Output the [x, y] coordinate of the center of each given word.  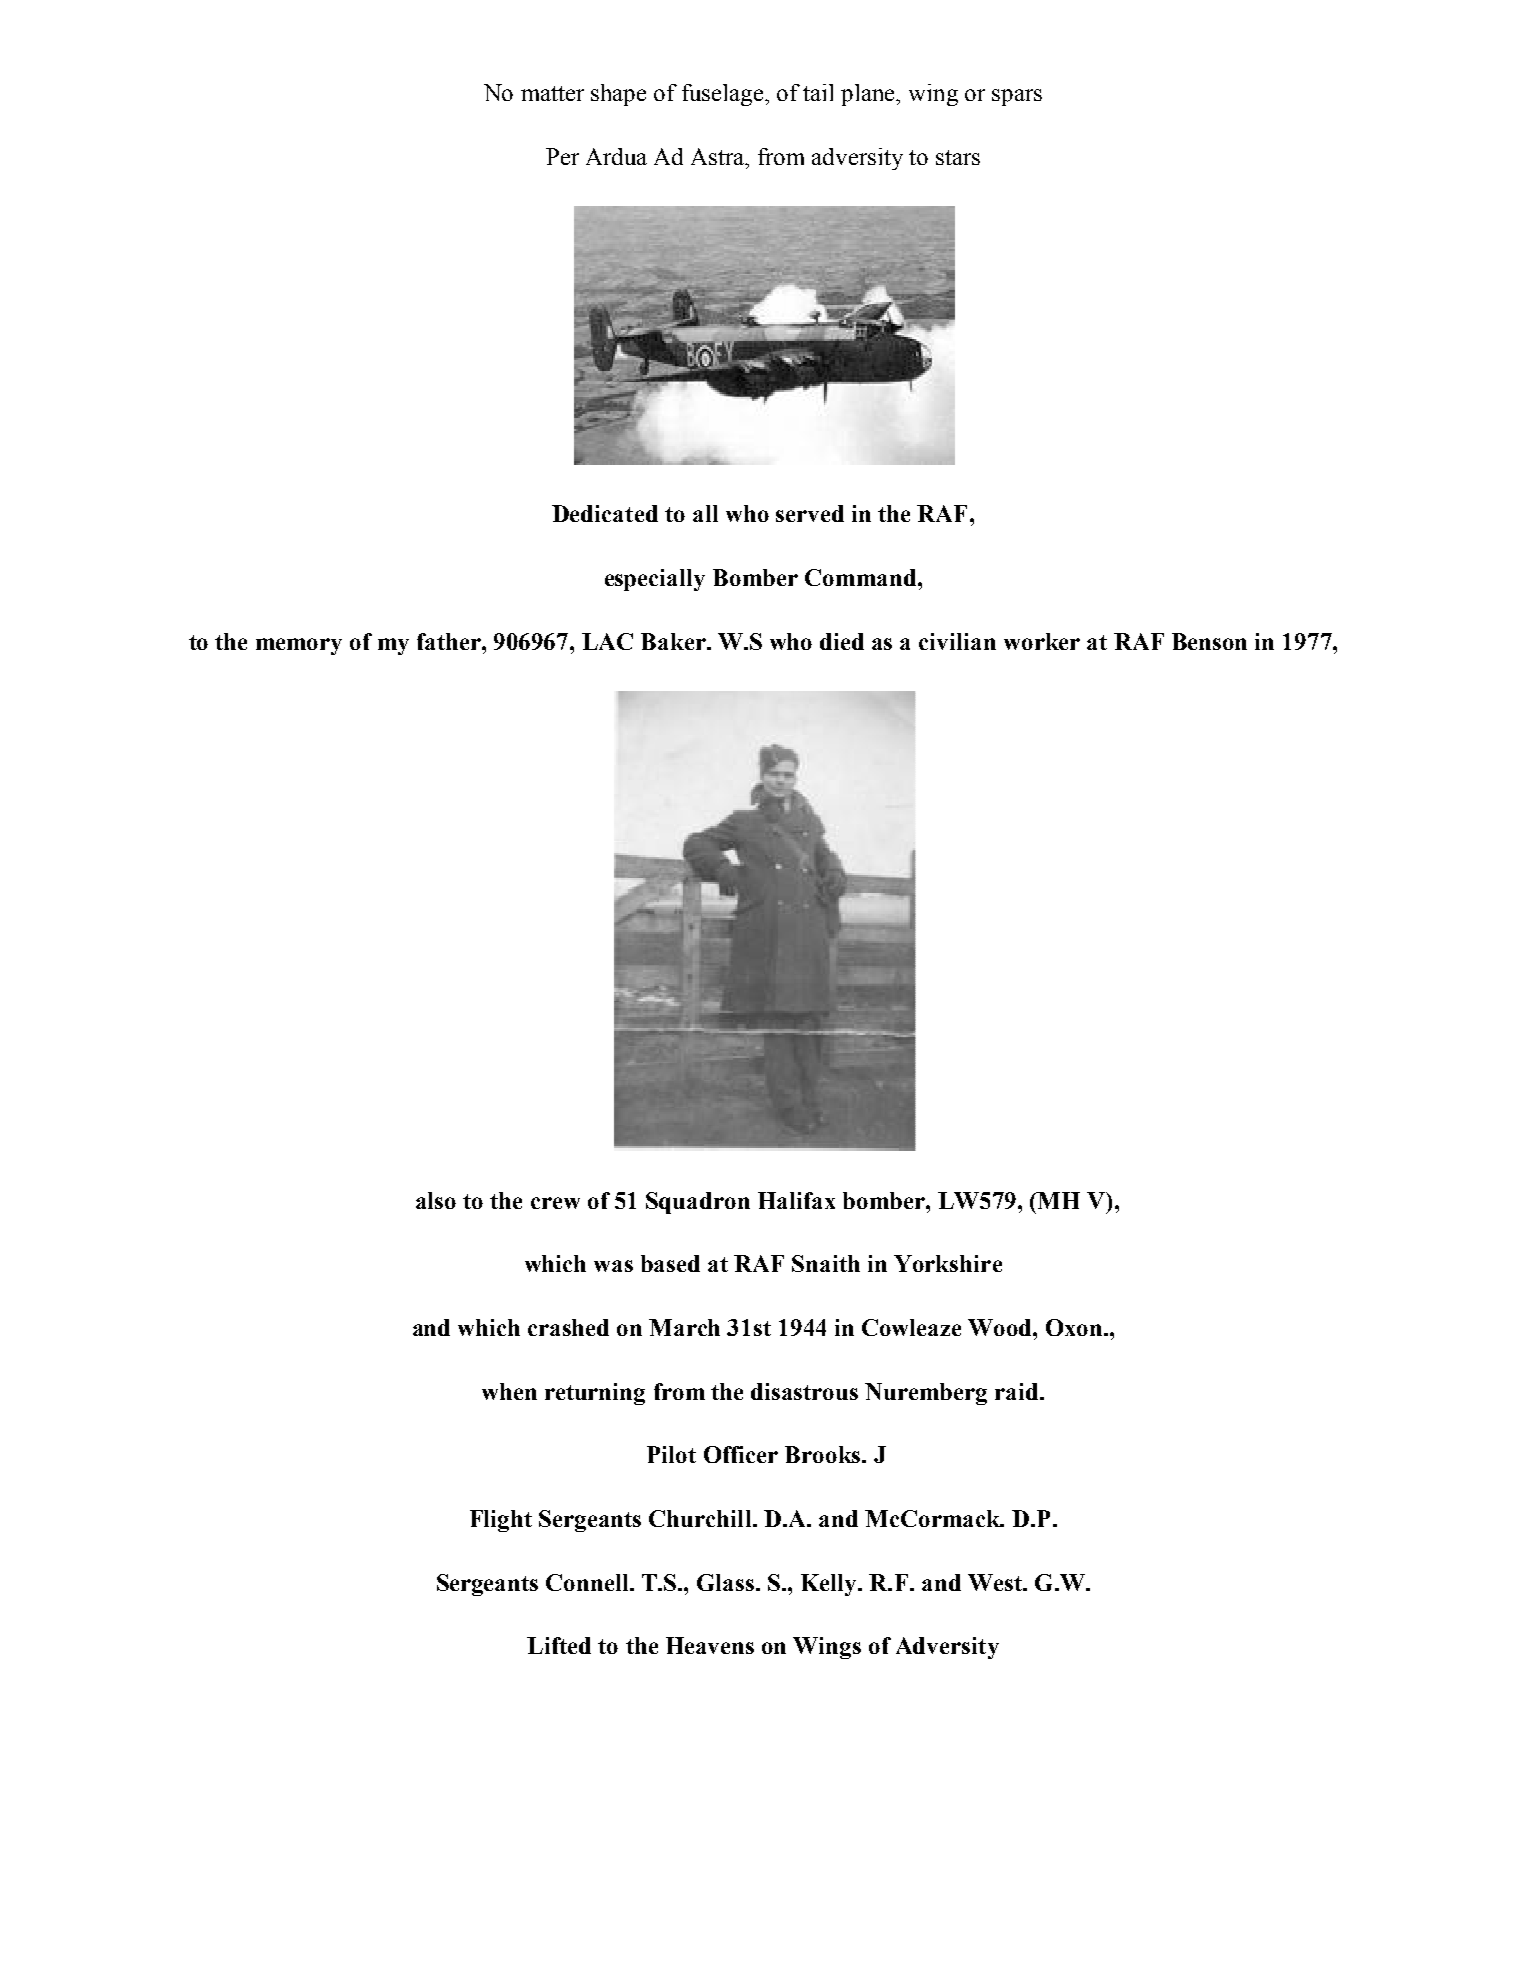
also [436, 1200]
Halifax [796, 1200]
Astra [719, 156]
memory [299, 646]
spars [1017, 97]
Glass [725, 1582]
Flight [501, 1521]
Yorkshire [948, 1263]
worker [1042, 641]
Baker [674, 641]
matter [552, 93]
